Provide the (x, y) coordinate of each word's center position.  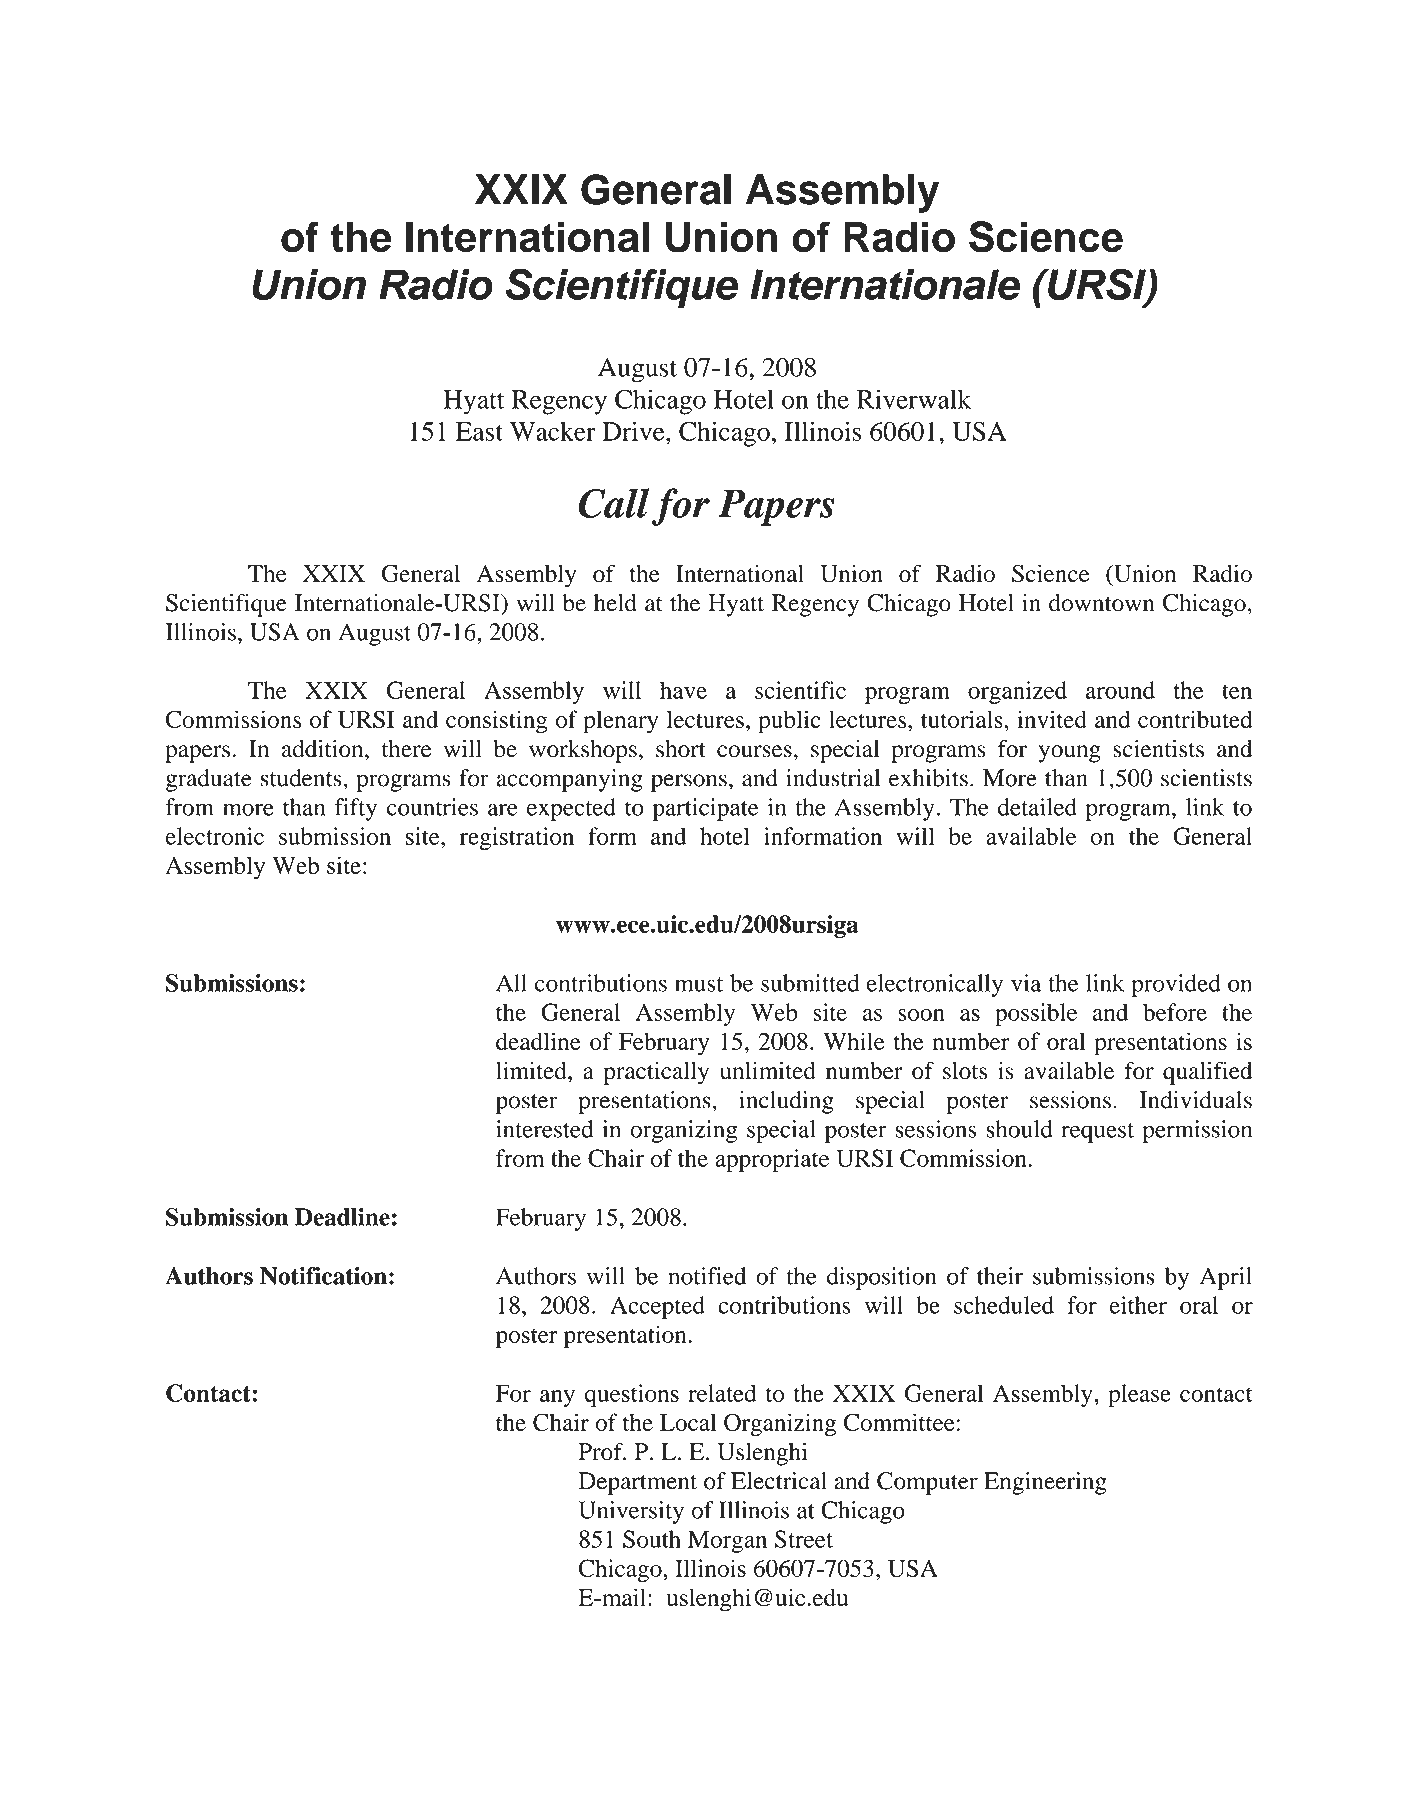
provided (1176, 985)
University (631, 1512)
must (699, 984)
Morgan (727, 1541)
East (479, 431)
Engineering (1045, 1483)
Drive (634, 431)
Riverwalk (914, 399)
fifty (356, 809)
